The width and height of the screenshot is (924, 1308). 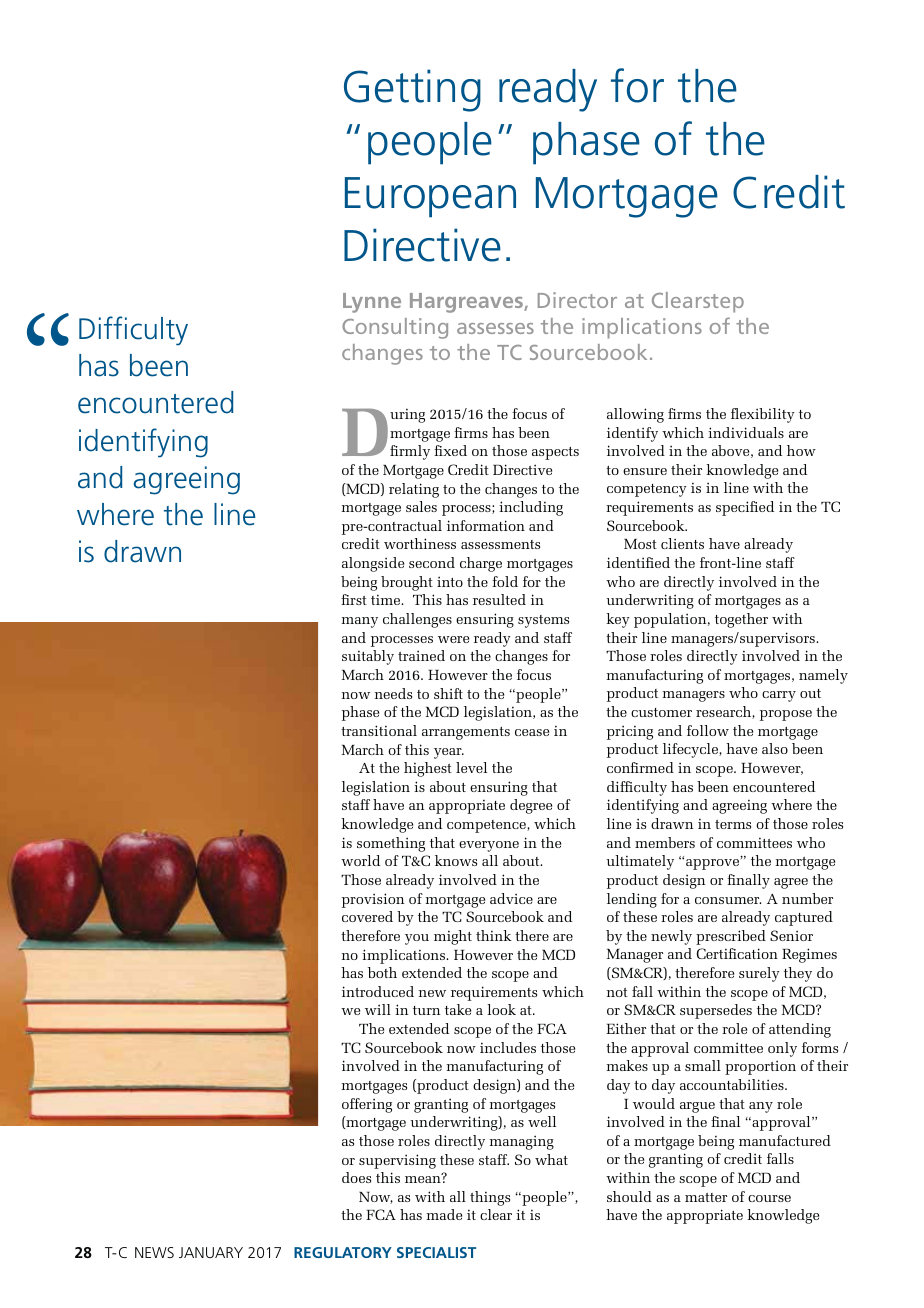 What do you see at coordinates (368, 657) in the screenshot?
I see `suitably` at bounding box center [368, 657].
